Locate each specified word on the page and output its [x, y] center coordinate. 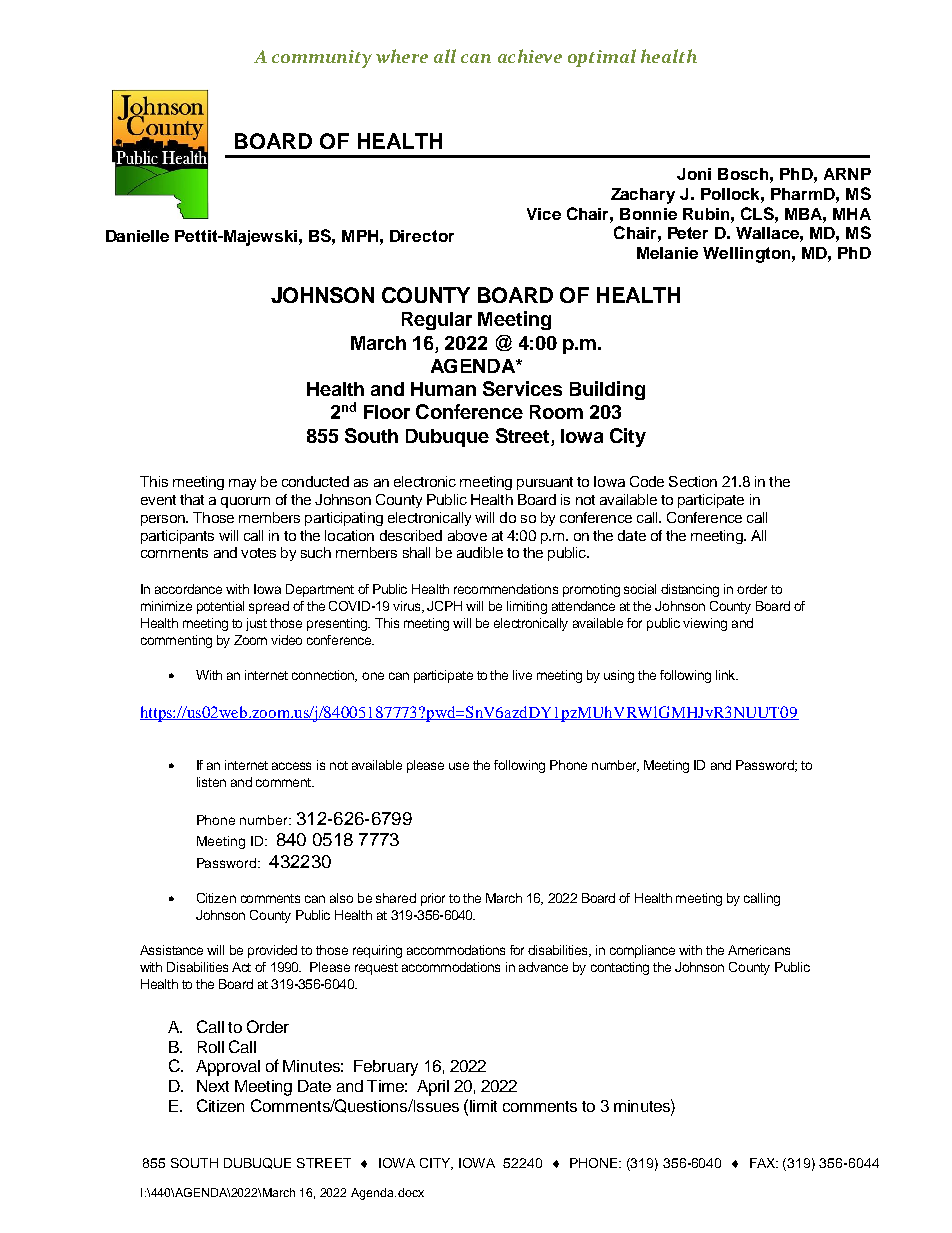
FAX [764, 1163]
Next [213, 1086]
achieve [530, 56]
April [433, 1088]
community [322, 59]
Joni [694, 174]
